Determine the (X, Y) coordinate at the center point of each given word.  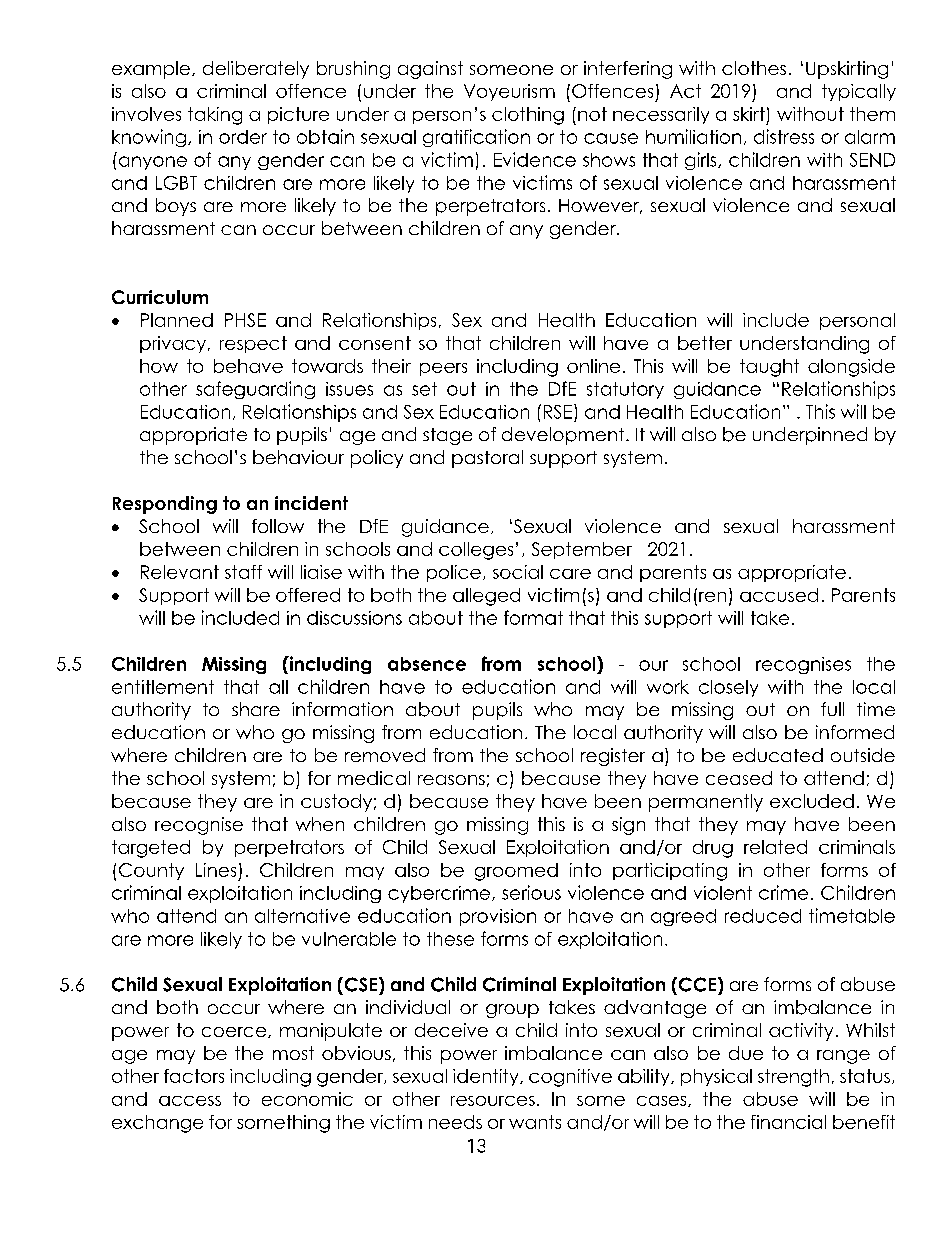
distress (784, 136)
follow (278, 526)
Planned (177, 320)
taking (215, 116)
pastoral (487, 459)
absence (427, 664)
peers (443, 369)
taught (769, 368)
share (256, 709)
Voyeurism (509, 92)
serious (531, 892)
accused (779, 595)
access (190, 1101)
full (832, 709)
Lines (216, 870)
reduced (763, 916)
